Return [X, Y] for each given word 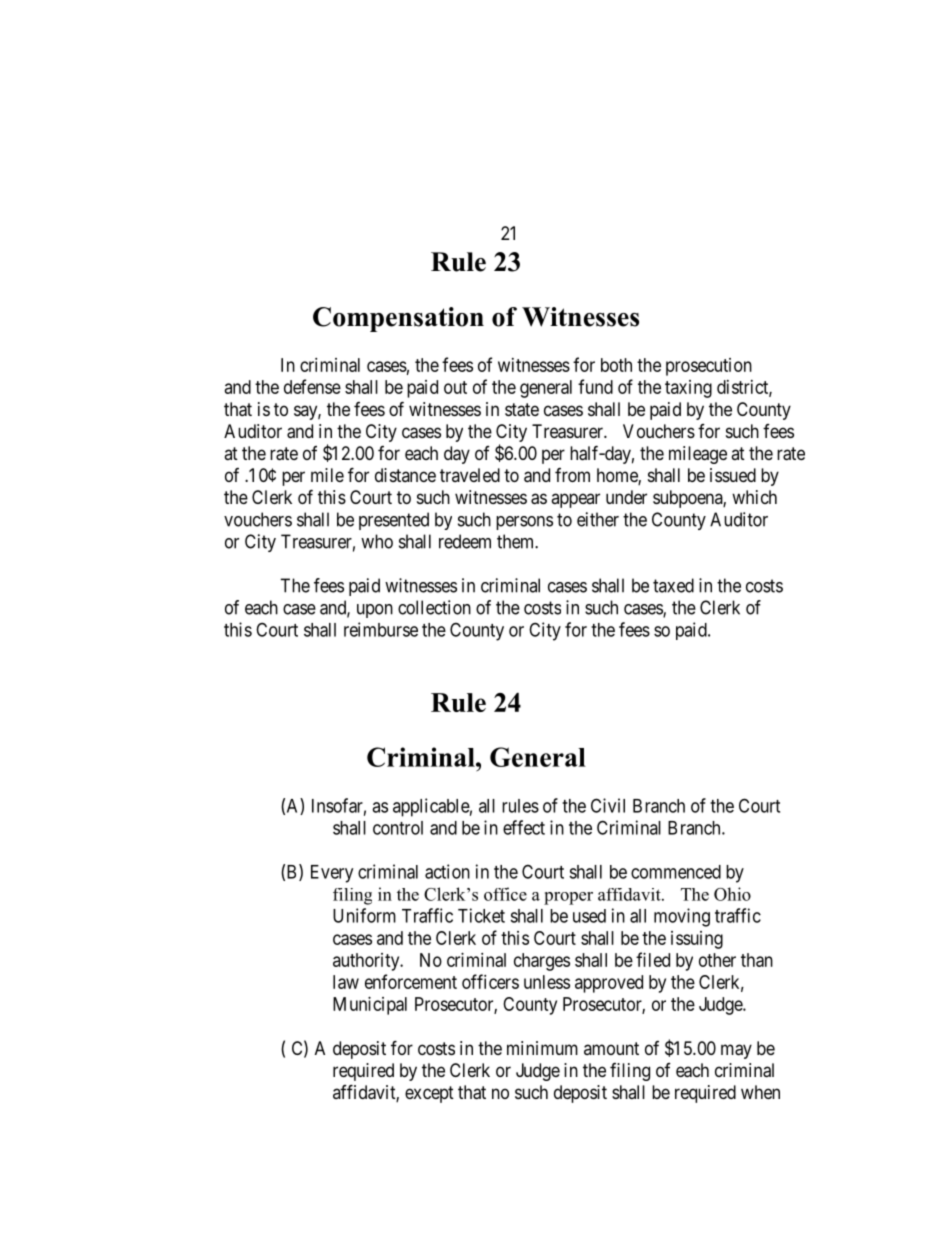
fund [595, 386]
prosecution [709, 367]
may [736, 1051]
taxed [673, 585]
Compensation [398, 319]
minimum [542, 1048]
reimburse [381, 629]
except [429, 1094]
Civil [608, 805]
